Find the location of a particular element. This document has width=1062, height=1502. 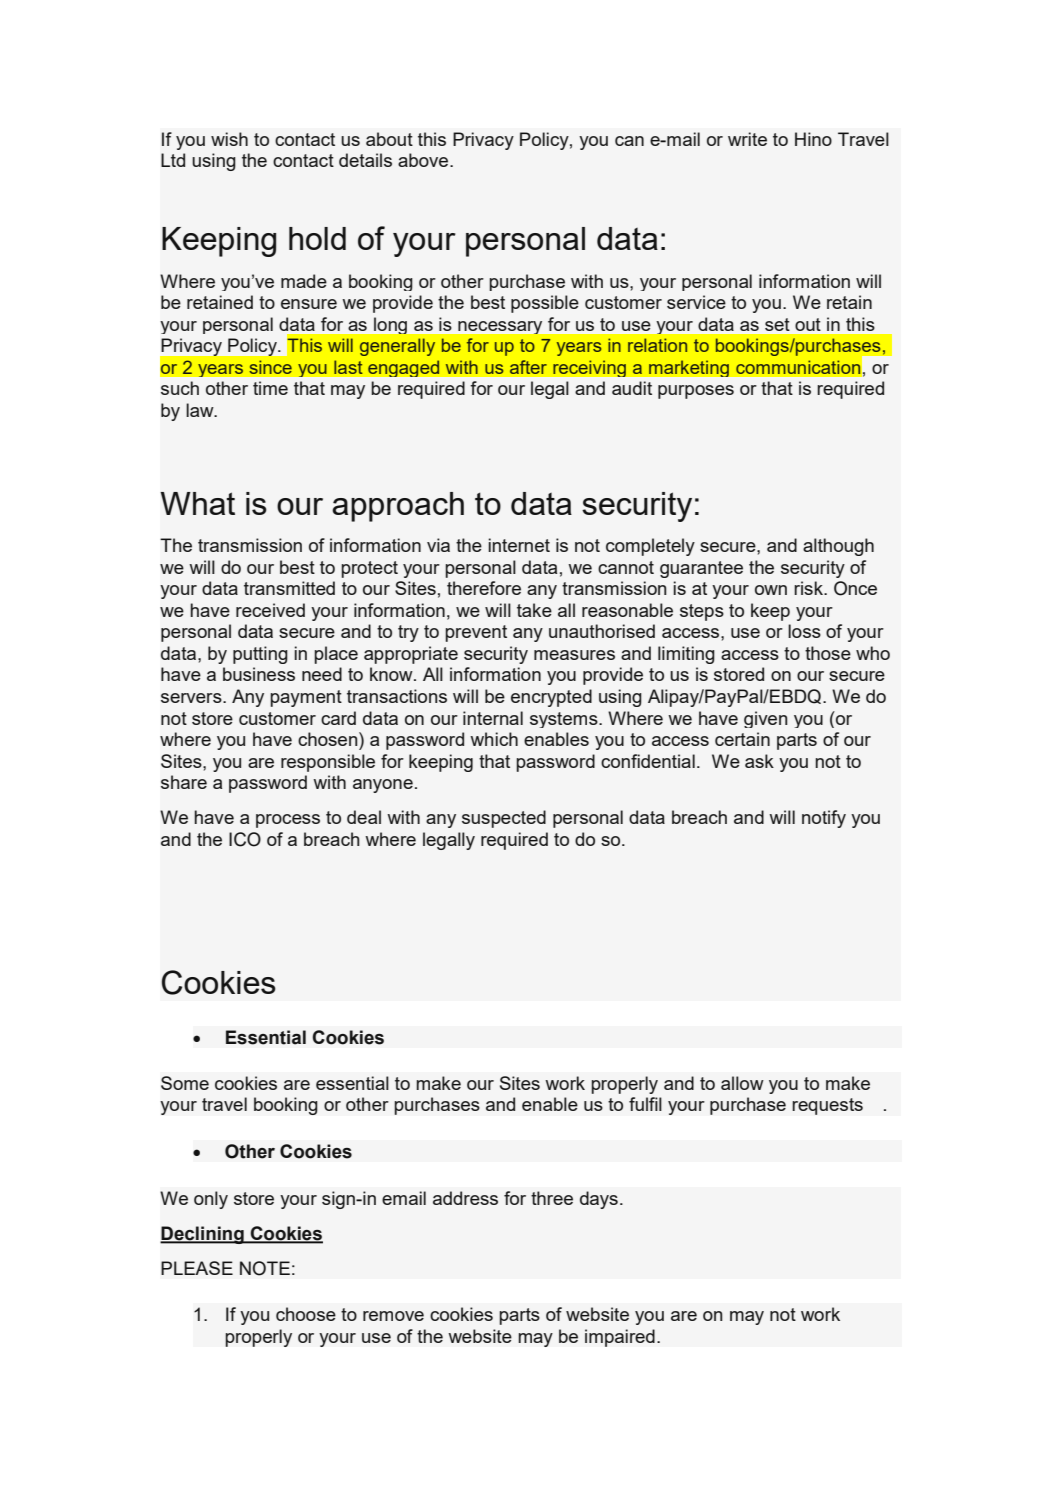

which is located at coordinates (494, 739).
